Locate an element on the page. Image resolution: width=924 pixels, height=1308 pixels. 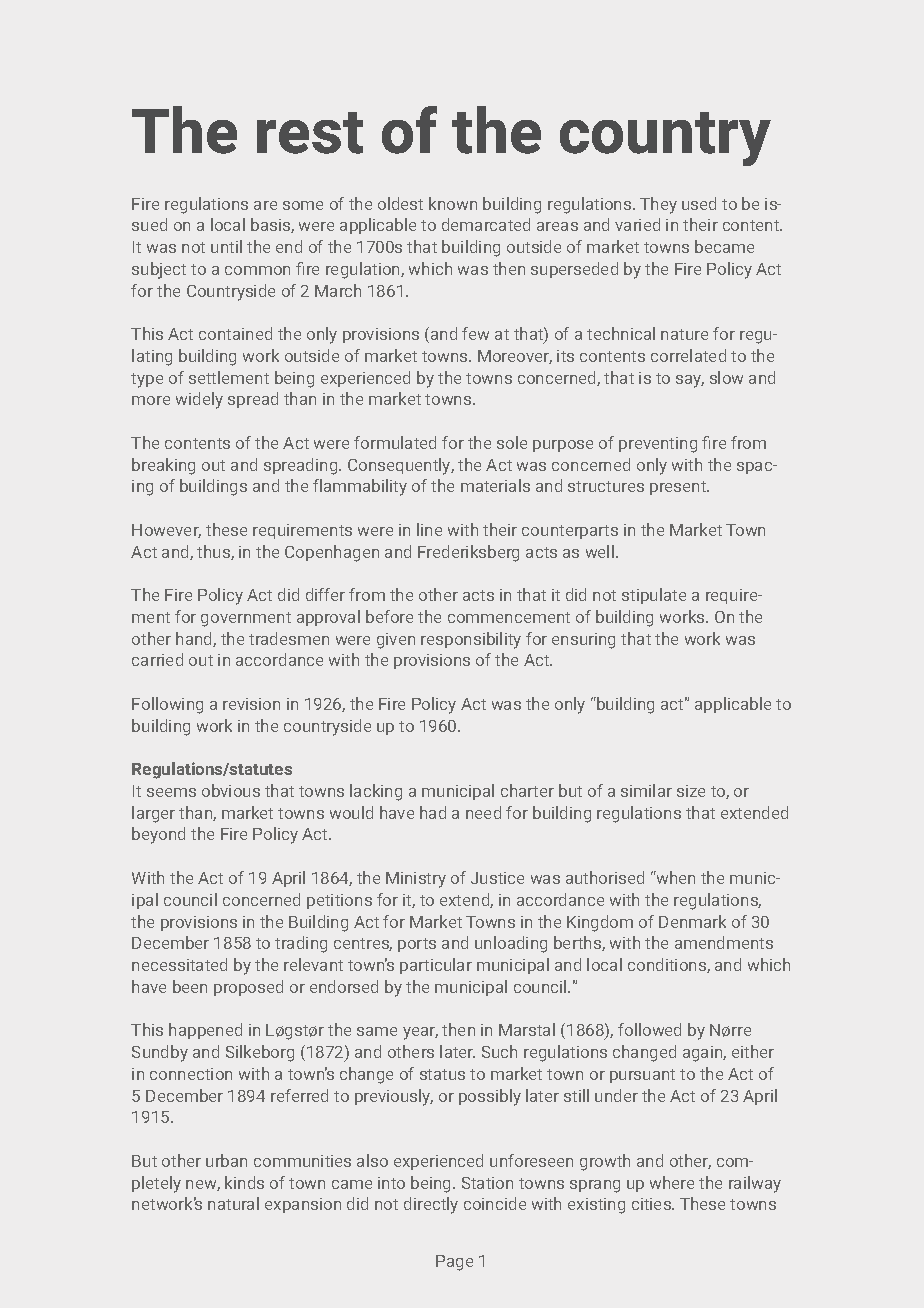
responsibility is located at coordinates (471, 640).
